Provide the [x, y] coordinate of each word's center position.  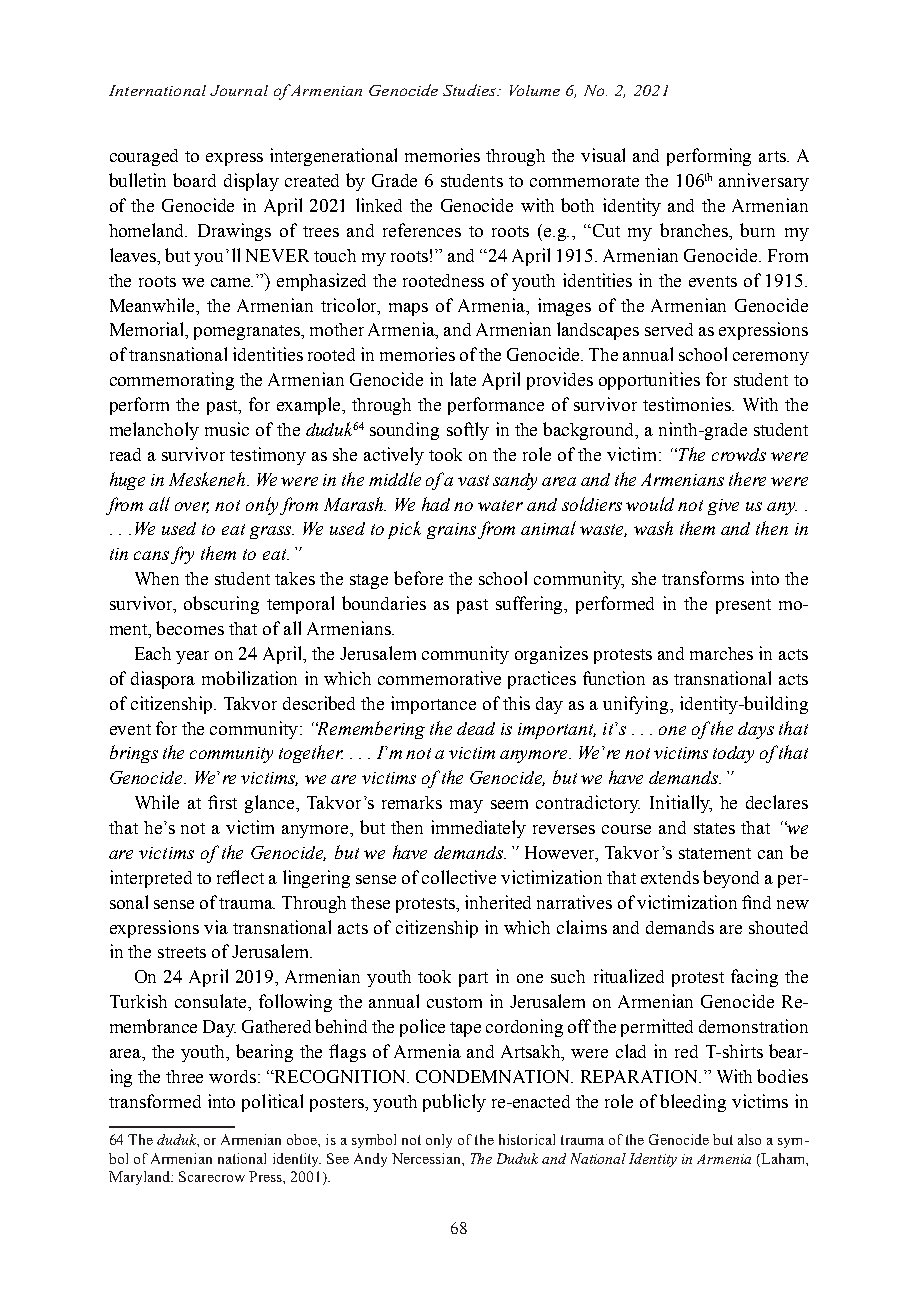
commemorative [439, 678]
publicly [454, 1103]
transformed [155, 1101]
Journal [239, 90]
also [749, 1139]
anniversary [764, 182]
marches [721, 653]
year [192, 657]
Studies [470, 90]
